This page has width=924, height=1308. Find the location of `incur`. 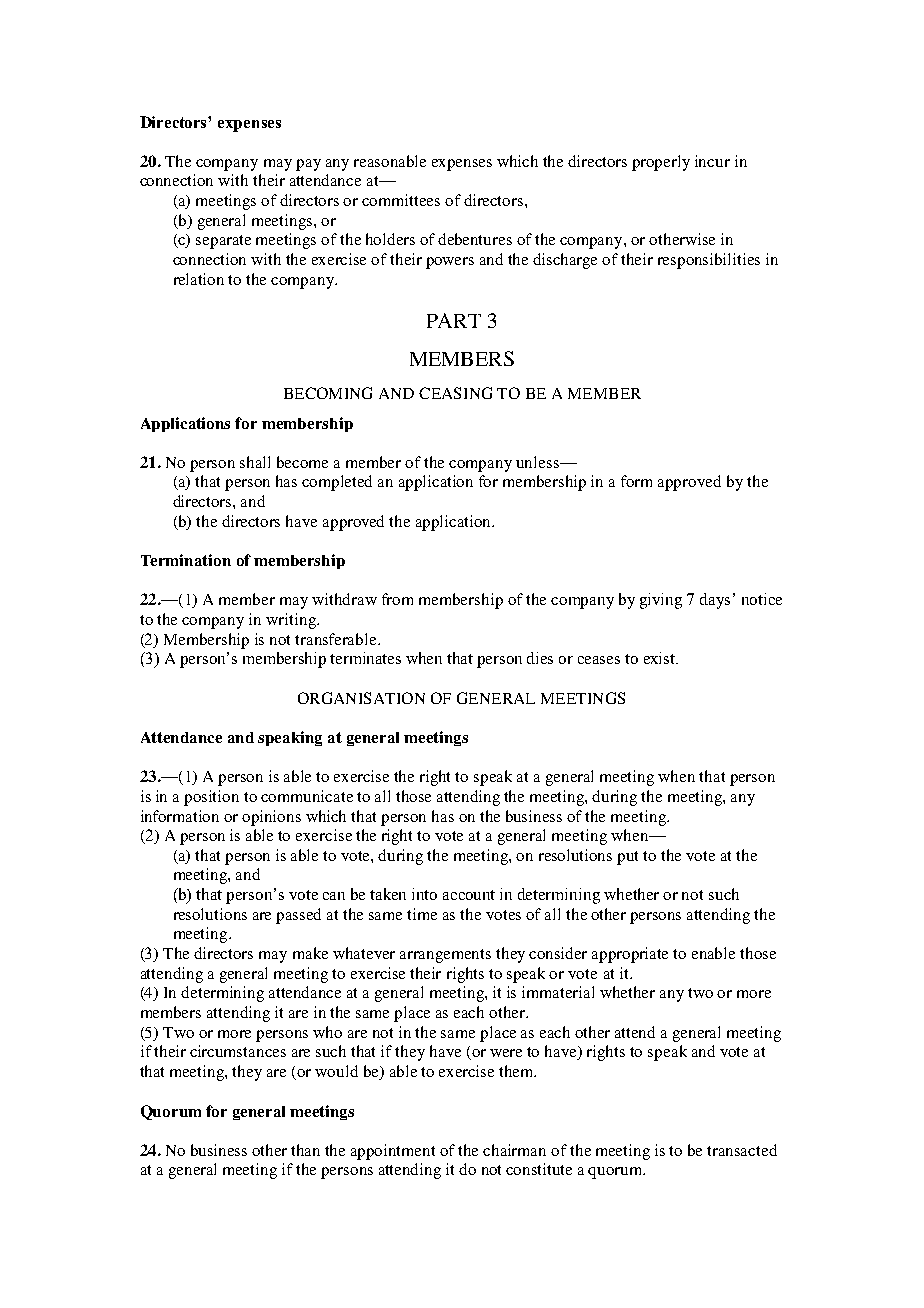

incur is located at coordinates (712, 161).
